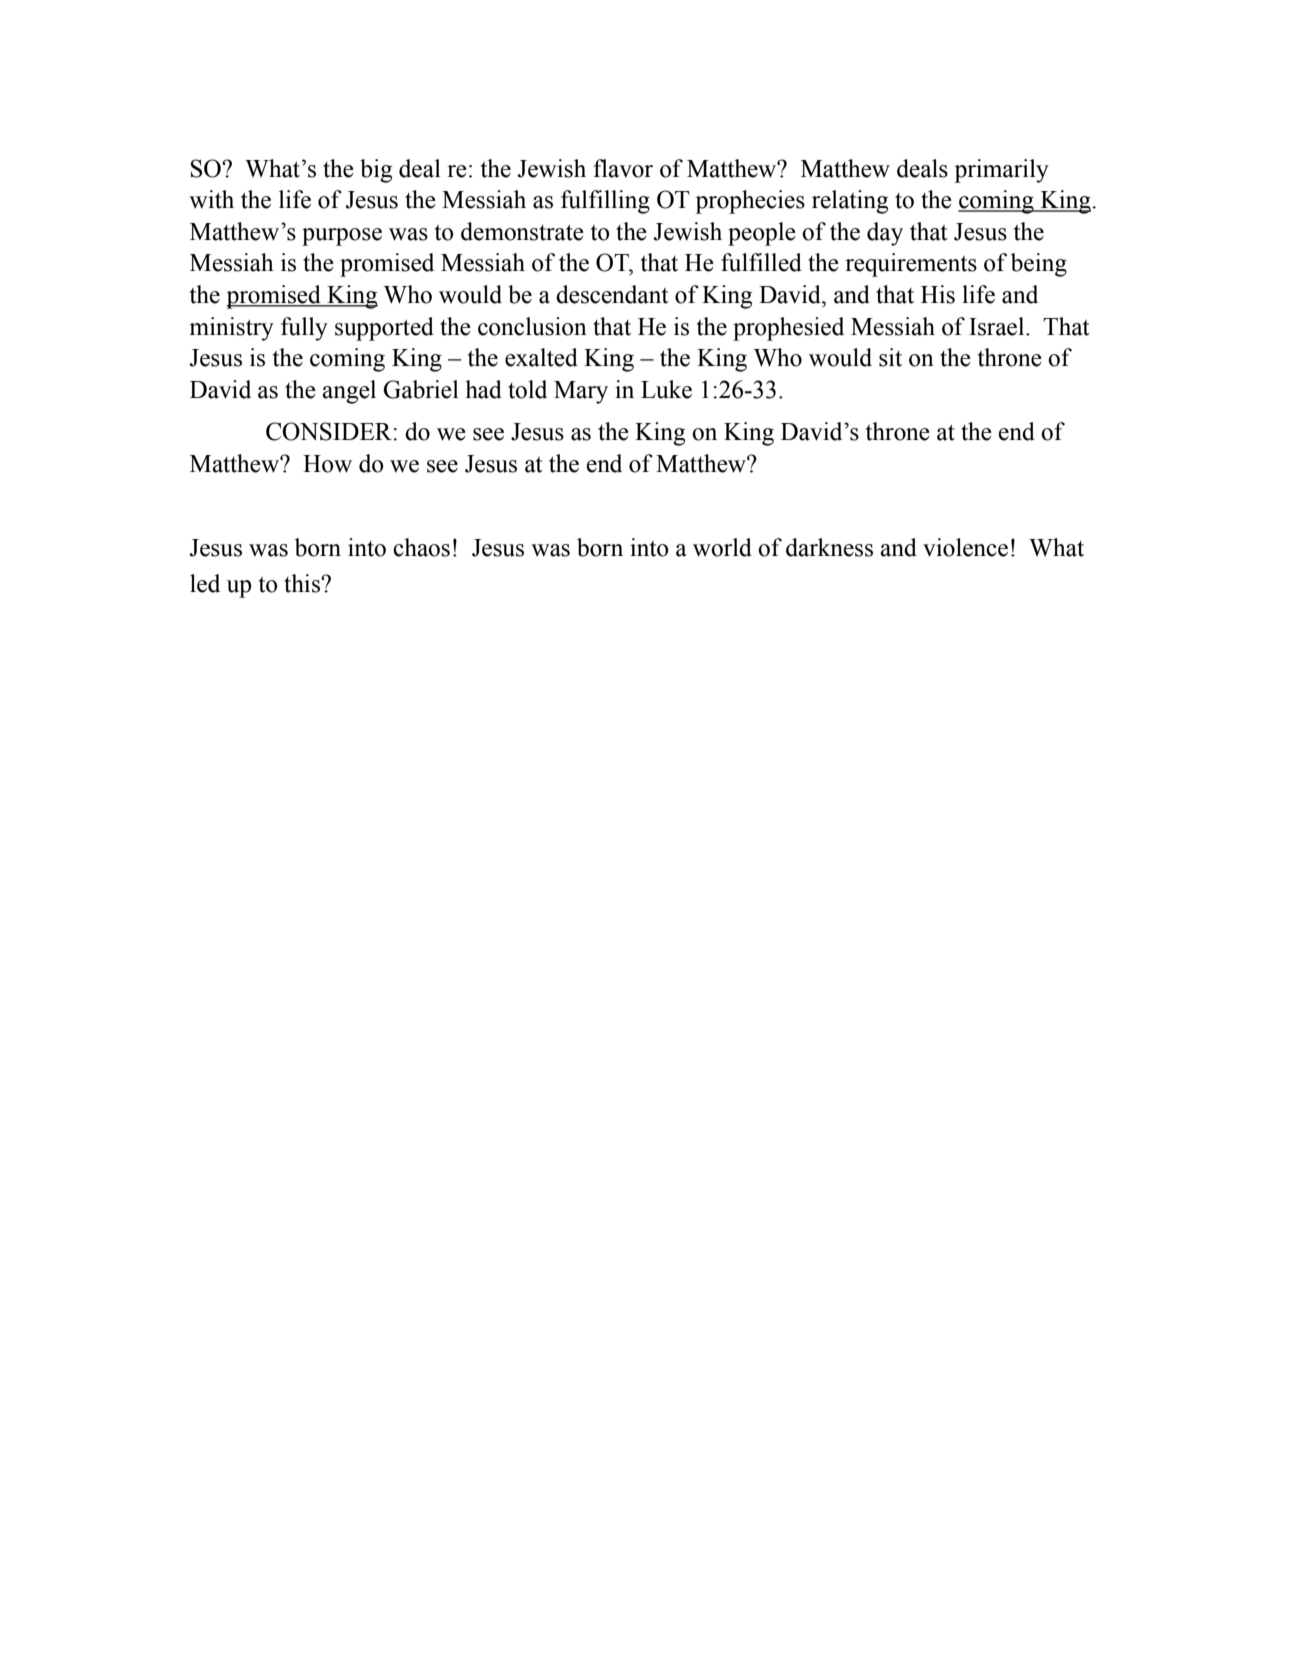 The height and width of the screenshot is (1668, 1289). Describe the element at coordinates (1001, 171) in the screenshot. I see `primarily` at that location.
